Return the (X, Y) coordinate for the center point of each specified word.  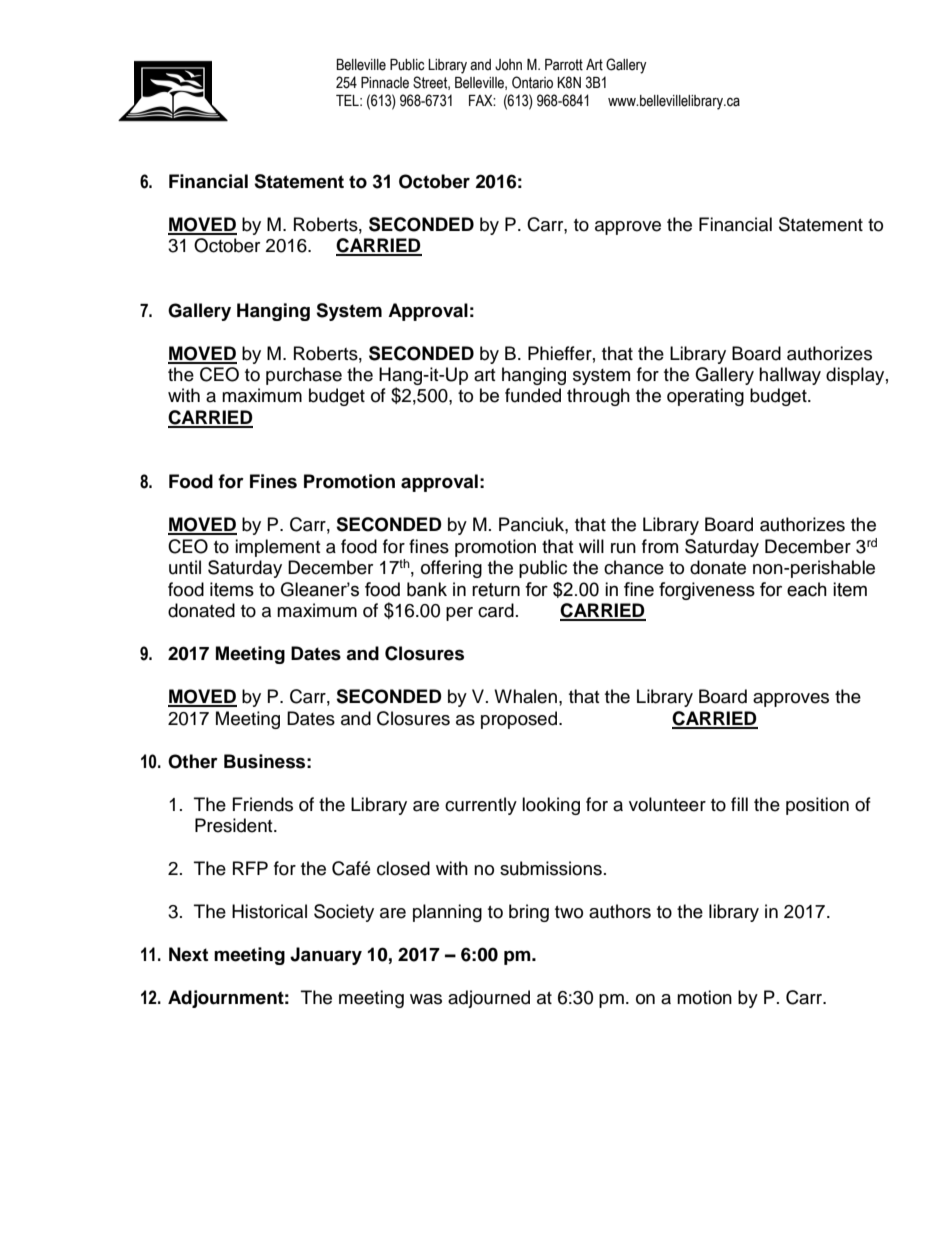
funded (533, 395)
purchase (304, 376)
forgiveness (707, 591)
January (326, 956)
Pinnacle (385, 83)
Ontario (532, 82)
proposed (520, 720)
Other (193, 761)
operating (705, 397)
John (508, 65)
